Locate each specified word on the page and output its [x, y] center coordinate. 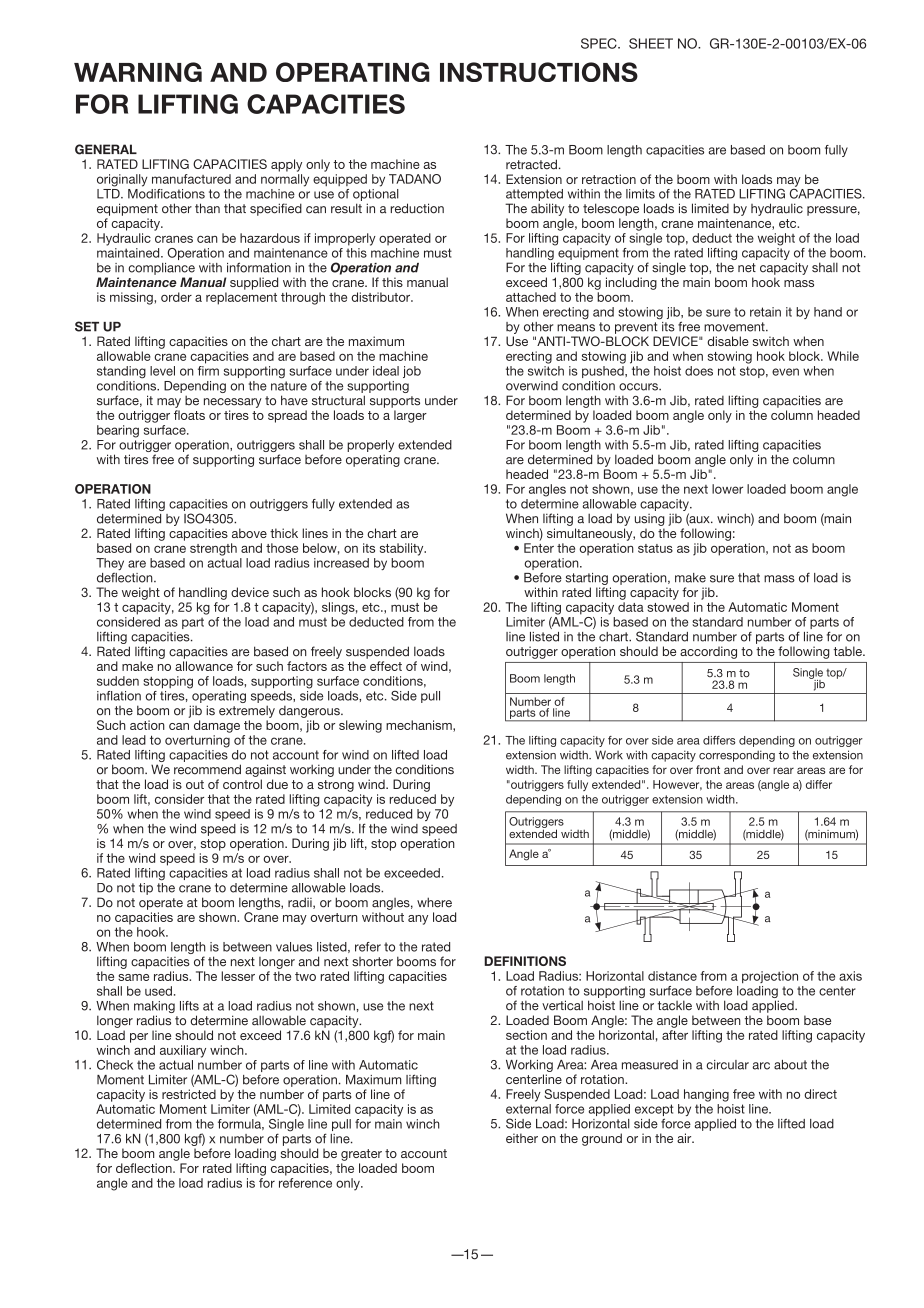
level [162, 371]
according [708, 652]
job [412, 372]
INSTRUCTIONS [539, 72]
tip [146, 889]
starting [586, 579]
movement [735, 327]
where [434, 902]
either [522, 1138]
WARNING [138, 72]
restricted [189, 1094]
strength [213, 549]
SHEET [651, 43]
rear [783, 770]
